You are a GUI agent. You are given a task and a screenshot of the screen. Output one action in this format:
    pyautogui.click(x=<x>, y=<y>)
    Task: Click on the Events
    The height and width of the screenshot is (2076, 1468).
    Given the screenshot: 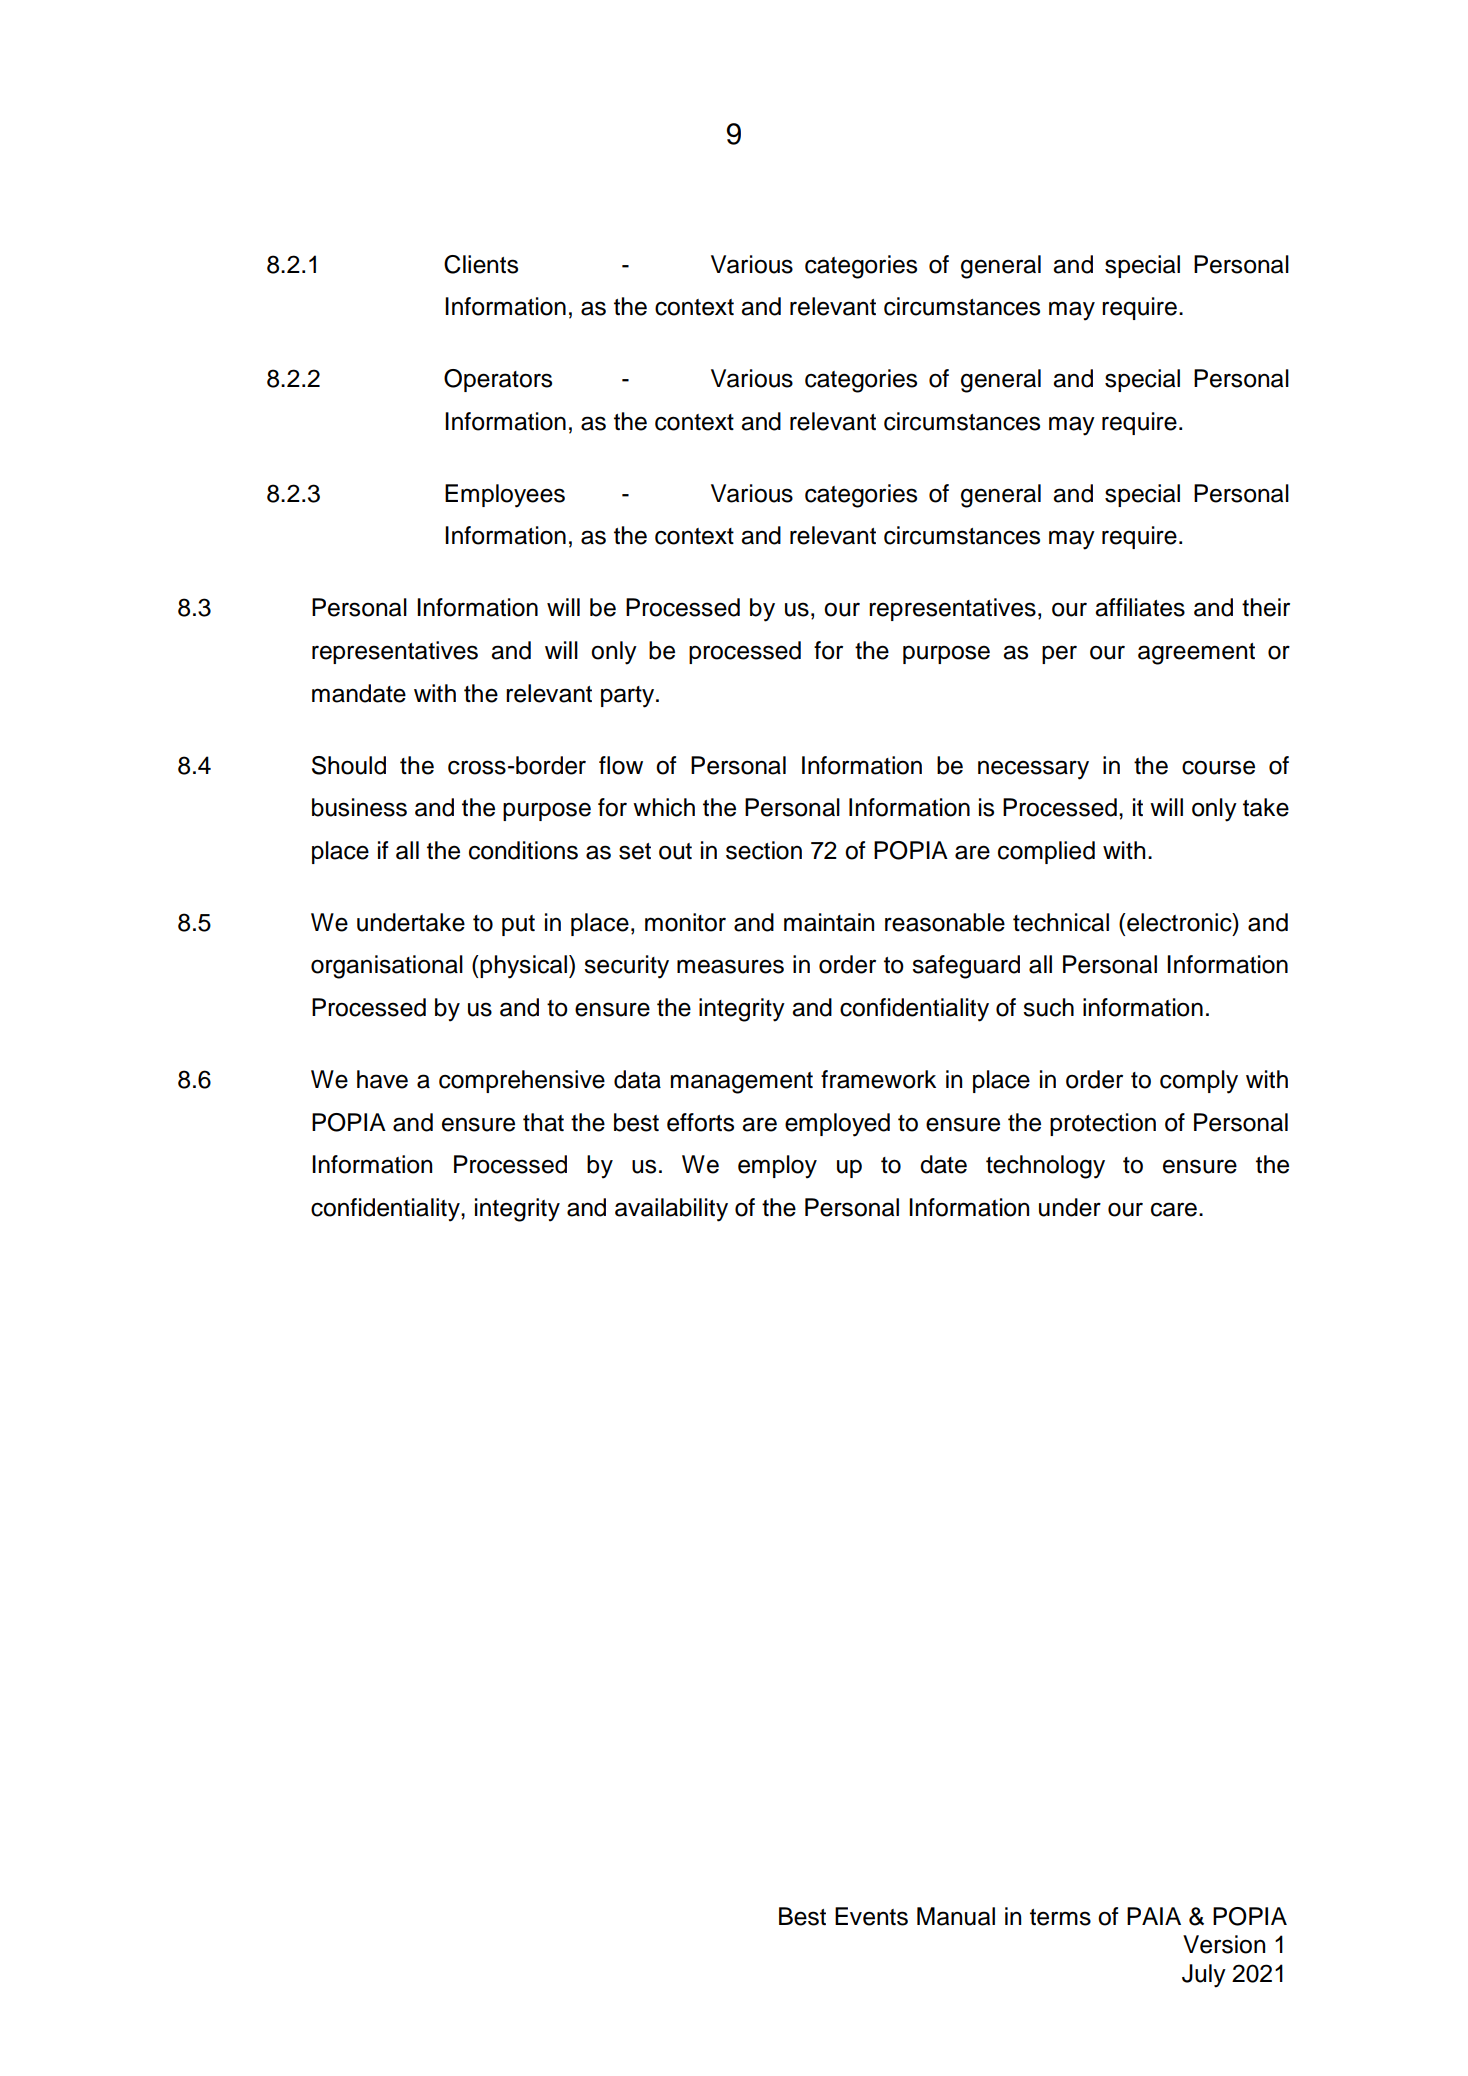 What is the action you would take?
    pyautogui.click(x=871, y=1916)
